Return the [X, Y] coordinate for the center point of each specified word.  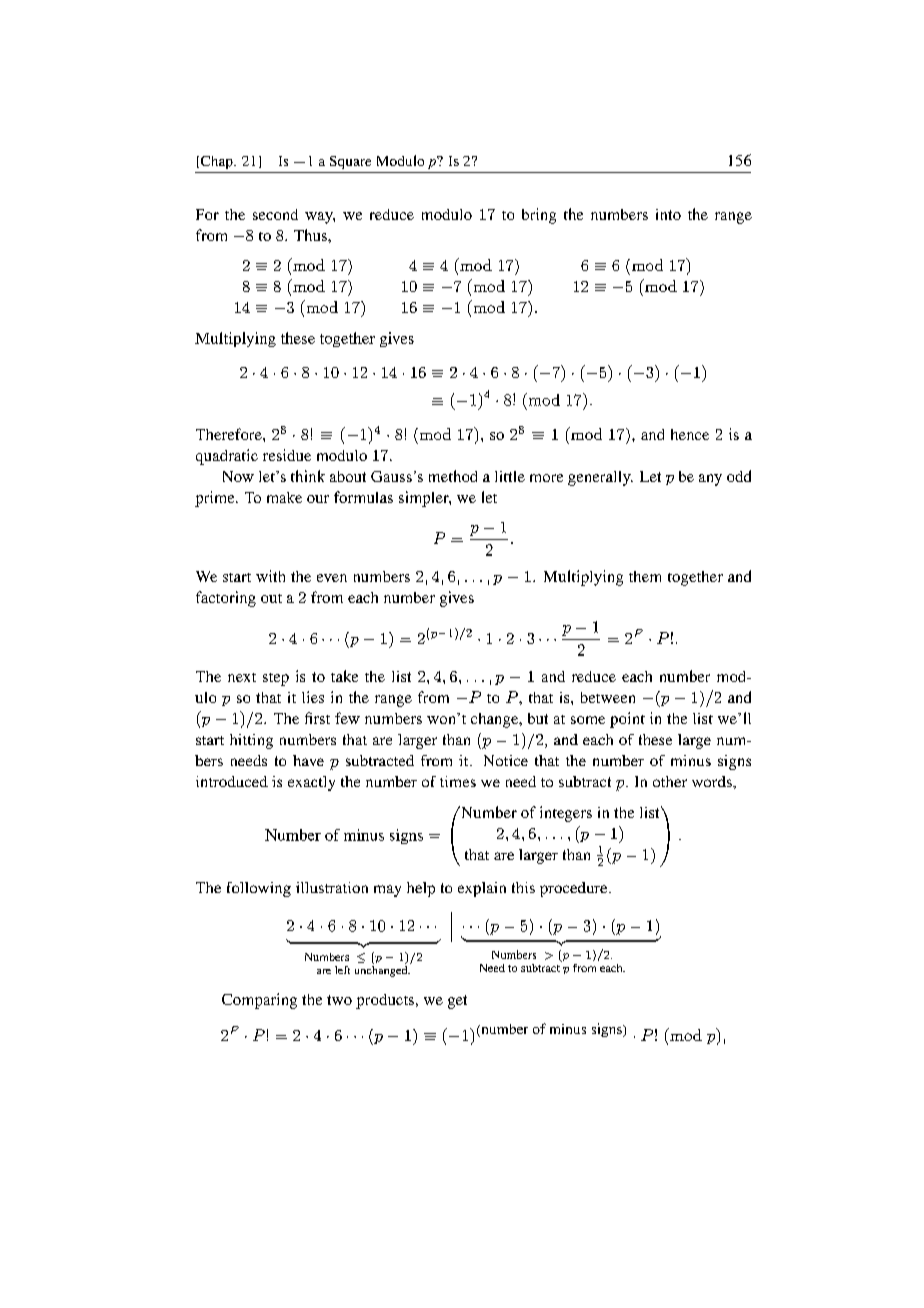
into [668, 214]
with [270, 576]
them [645, 576]
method [453, 476]
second [275, 214]
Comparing [259, 1001]
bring [539, 216]
